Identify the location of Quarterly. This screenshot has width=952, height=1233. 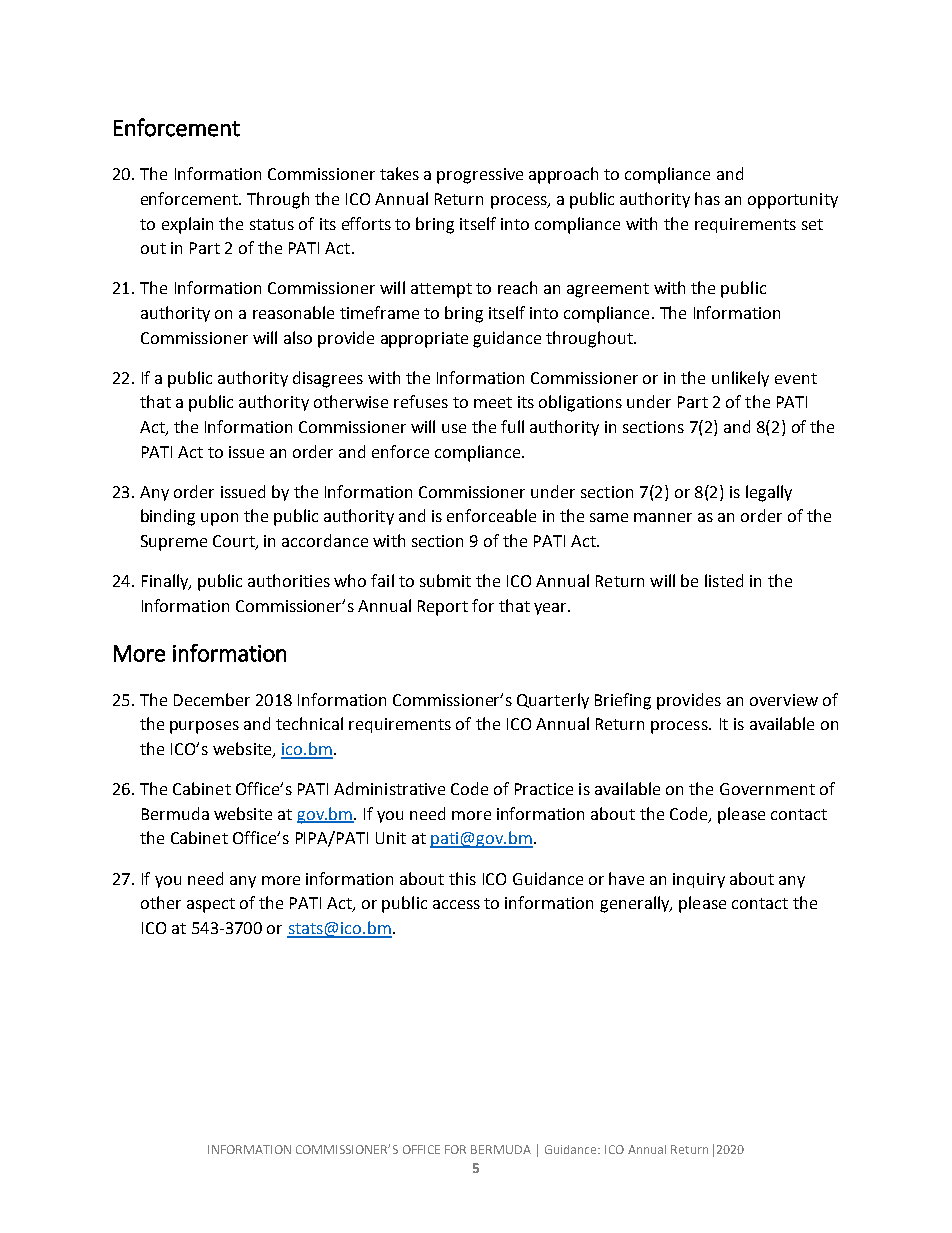
(553, 701).
